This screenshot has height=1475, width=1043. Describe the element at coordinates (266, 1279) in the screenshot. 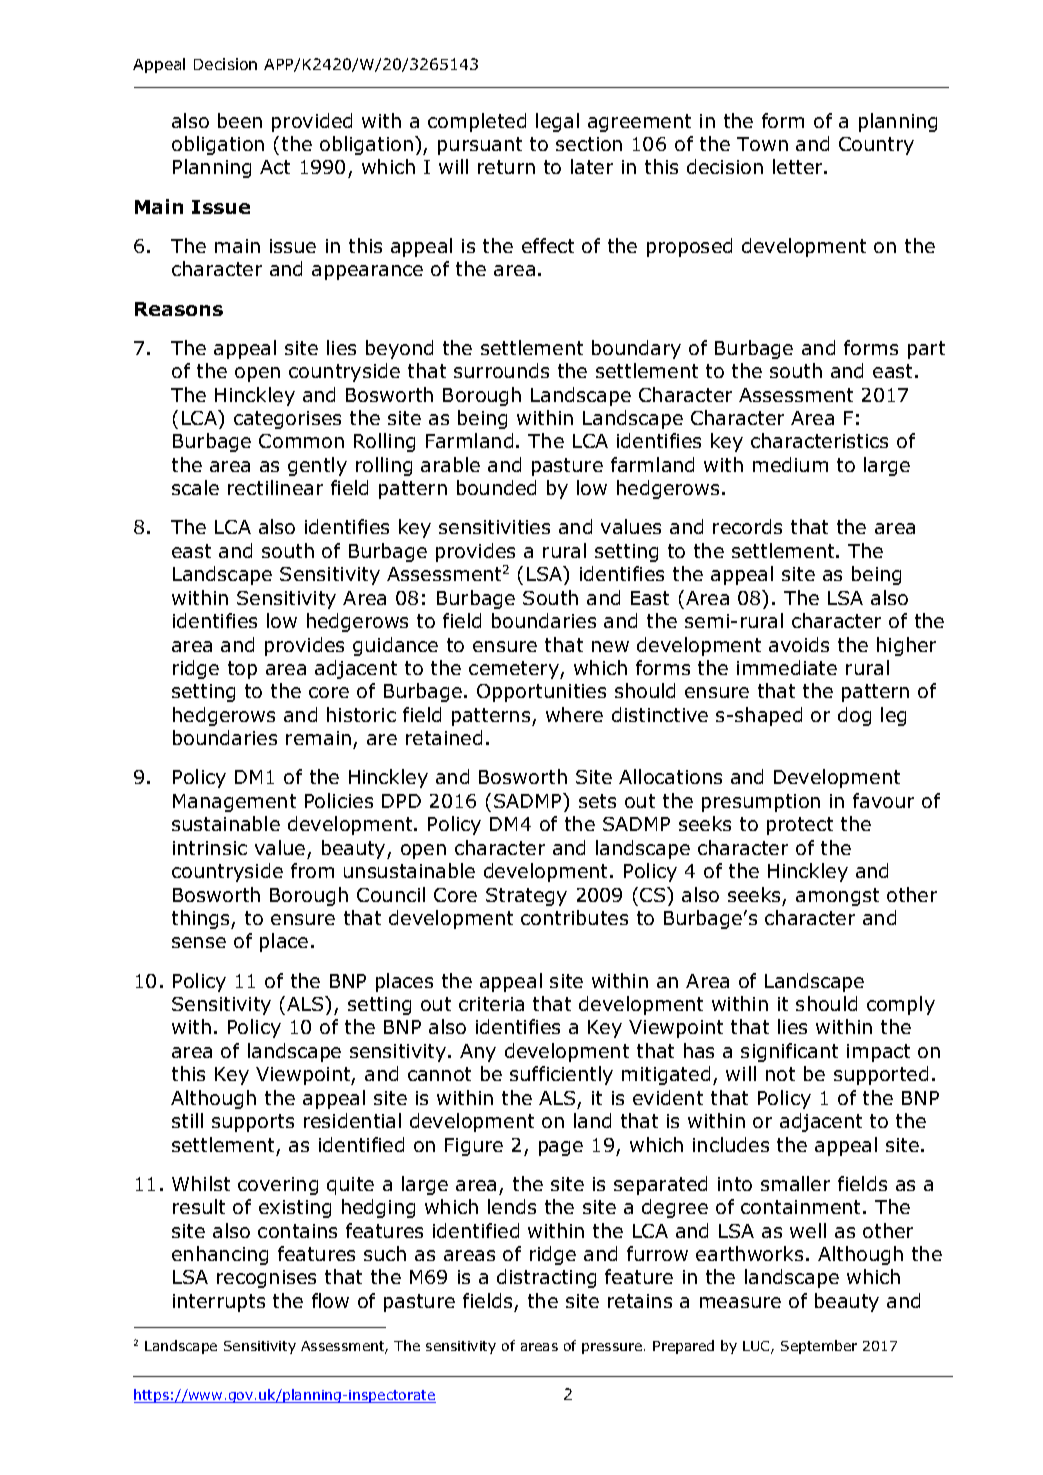

I see `recognises` at that location.
